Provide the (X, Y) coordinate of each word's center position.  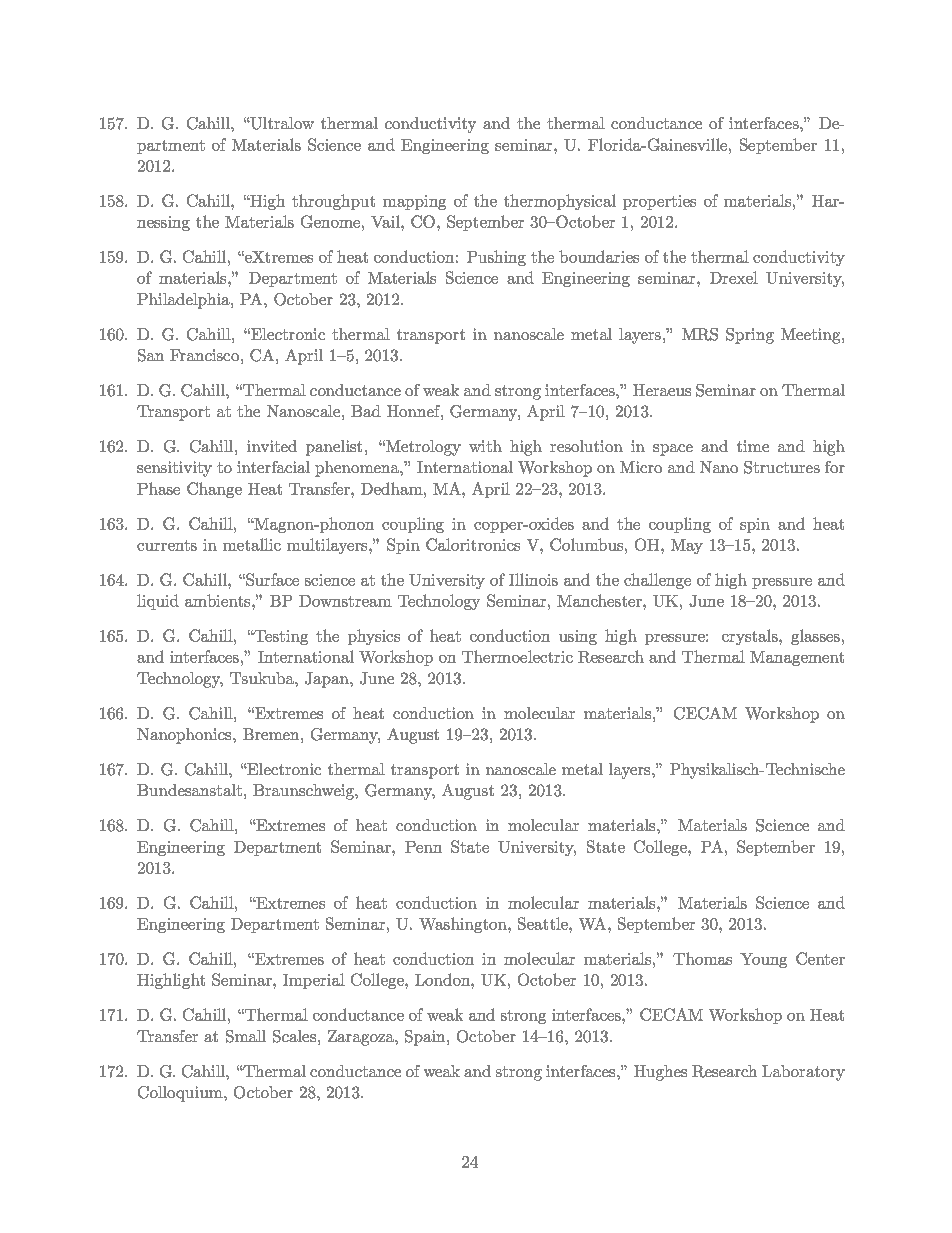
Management (797, 658)
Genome (330, 221)
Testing (280, 637)
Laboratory (803, 1073)
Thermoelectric (517, 656)
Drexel (734, 277)
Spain (426, 1038)
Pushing (496, 258)
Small (246, 1036)
